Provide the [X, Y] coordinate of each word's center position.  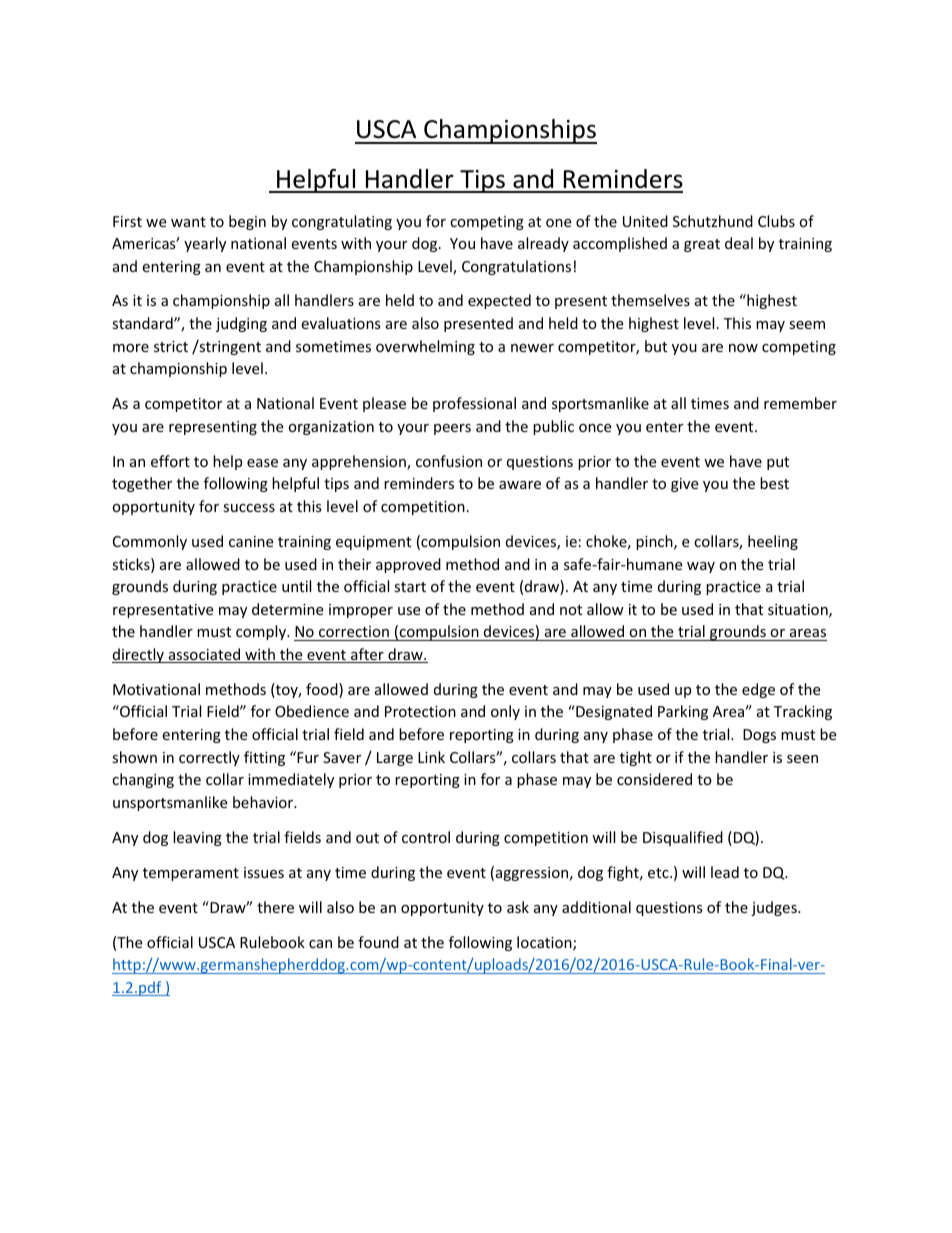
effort [170, 461]
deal [739, 243]
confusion [449, 461]
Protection [420, 711]
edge [758, 690]
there [275, 907]
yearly [205, 244]
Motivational [156, 689]
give [684, 485]
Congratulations [516, 267]
